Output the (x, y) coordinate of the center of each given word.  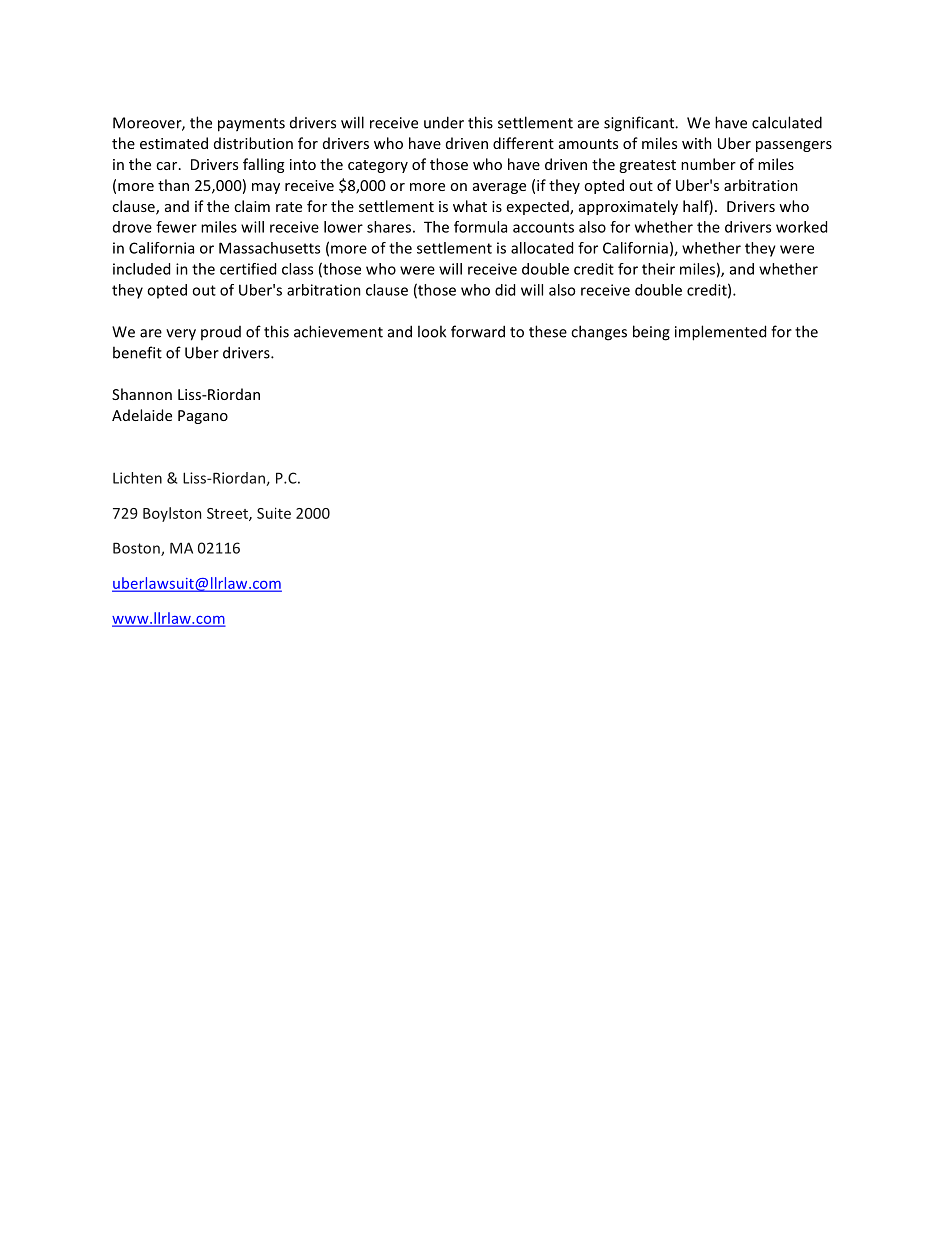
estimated (174, 143)
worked (801, 227)
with (697, 143)
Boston (137, 549)
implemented (720, 333)
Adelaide (142, 415)
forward (478, 331)
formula (480, 227)
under (444, 122)
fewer (176, 227)
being (651, 333)
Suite (274, 513)
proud (221, 333)
